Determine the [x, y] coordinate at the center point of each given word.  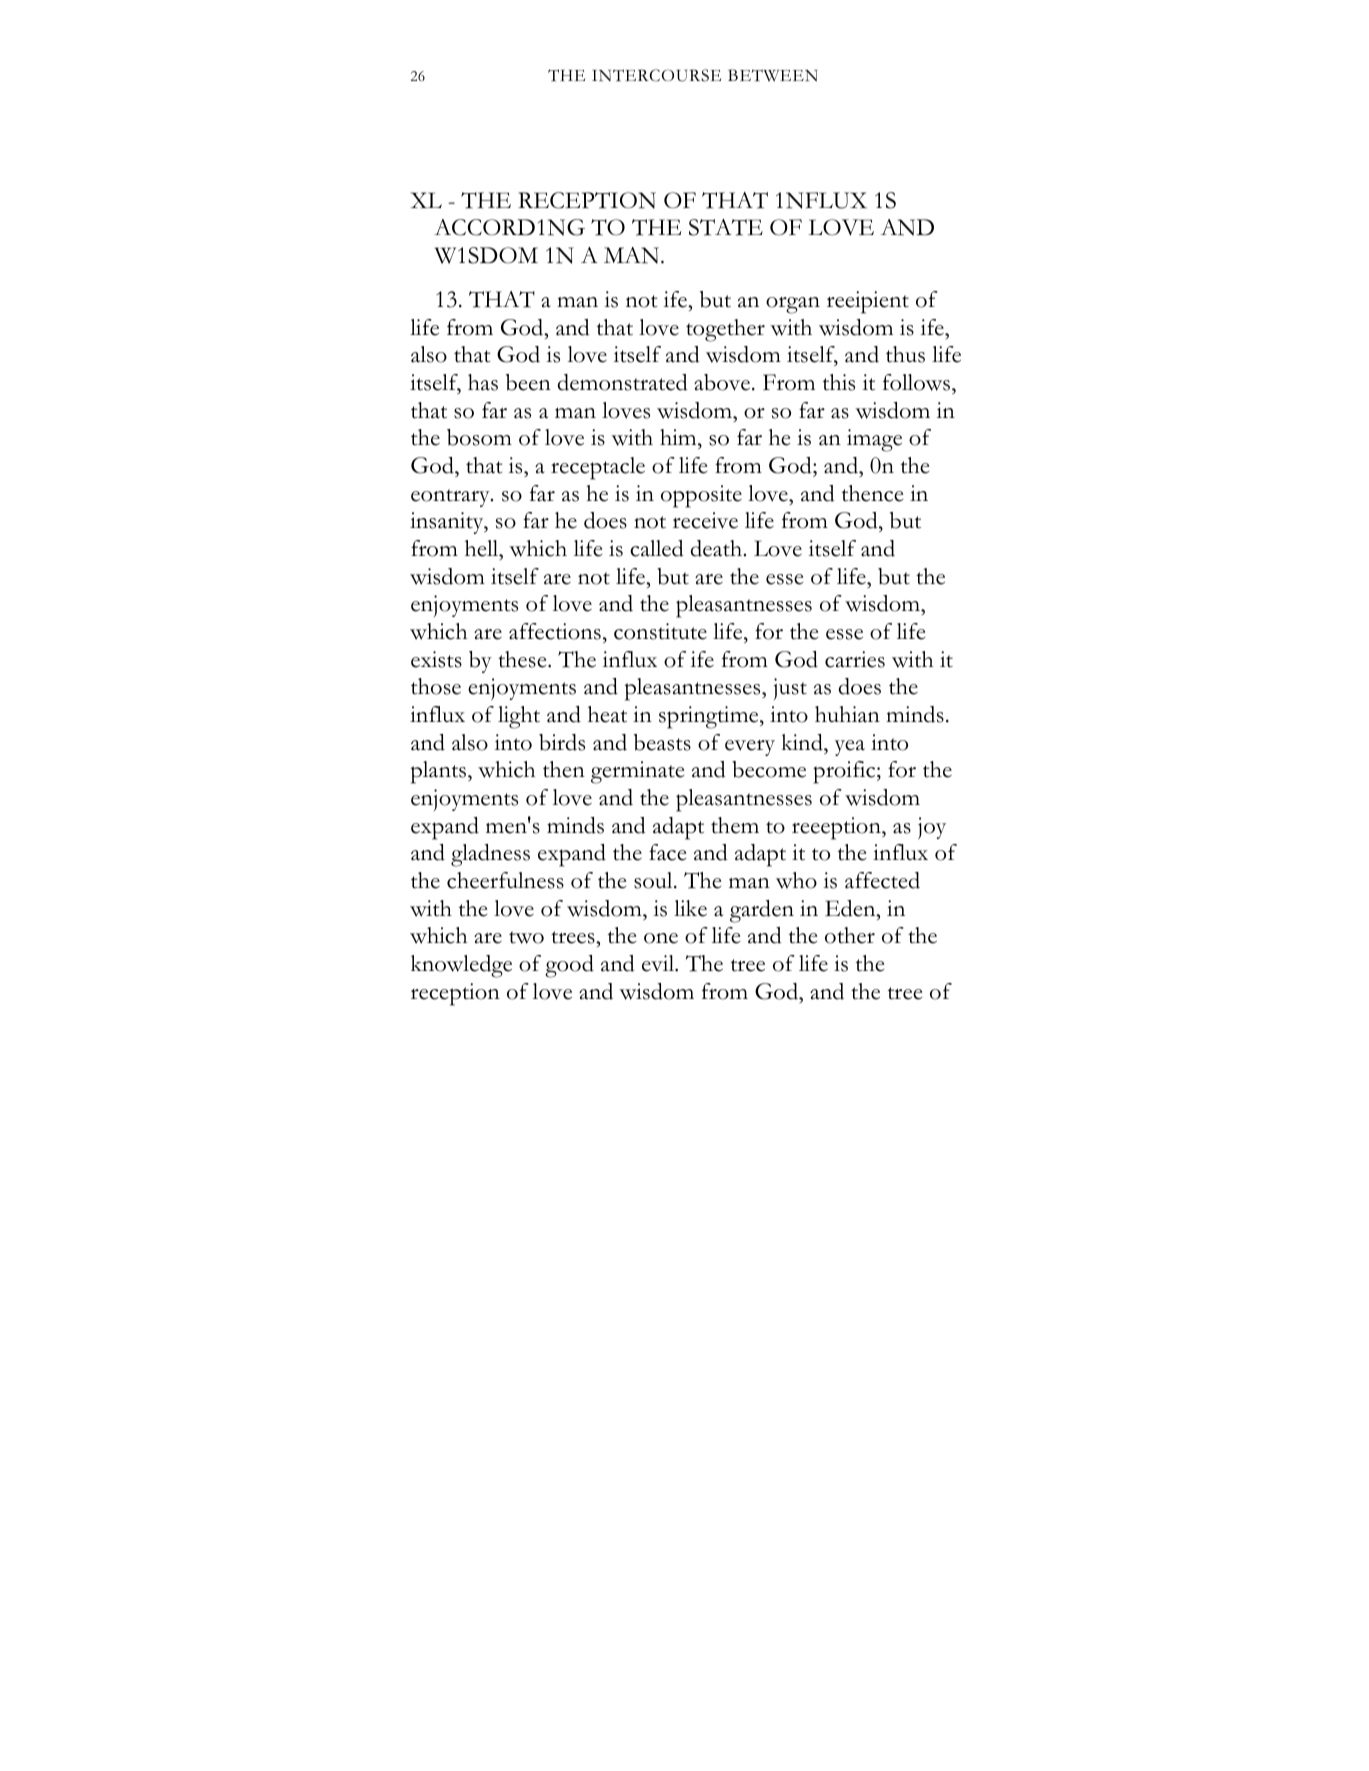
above [723, 382]
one [661, 938]
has [483, 382]
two [526, 937]
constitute [660, 631]
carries [855, 659]
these [523, 659]
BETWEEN [772, 75]
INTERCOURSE [656, 75]
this [839, 382]
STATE [726, 227]
